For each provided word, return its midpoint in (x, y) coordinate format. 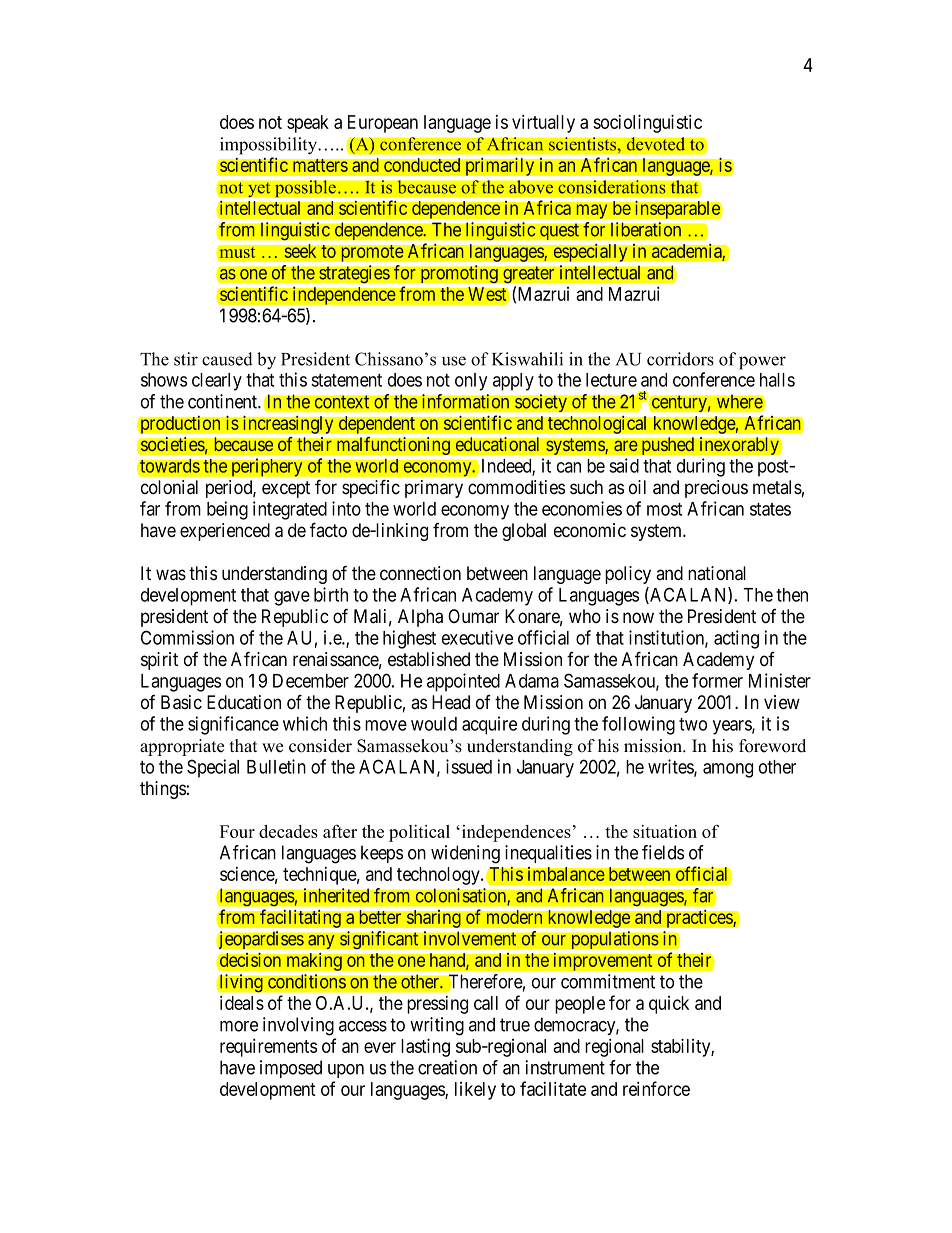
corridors (680, 359)
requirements (268, 1047)
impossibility (269, 146)
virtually (543, 123)
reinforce (656, 1088)
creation (447, 1067)
